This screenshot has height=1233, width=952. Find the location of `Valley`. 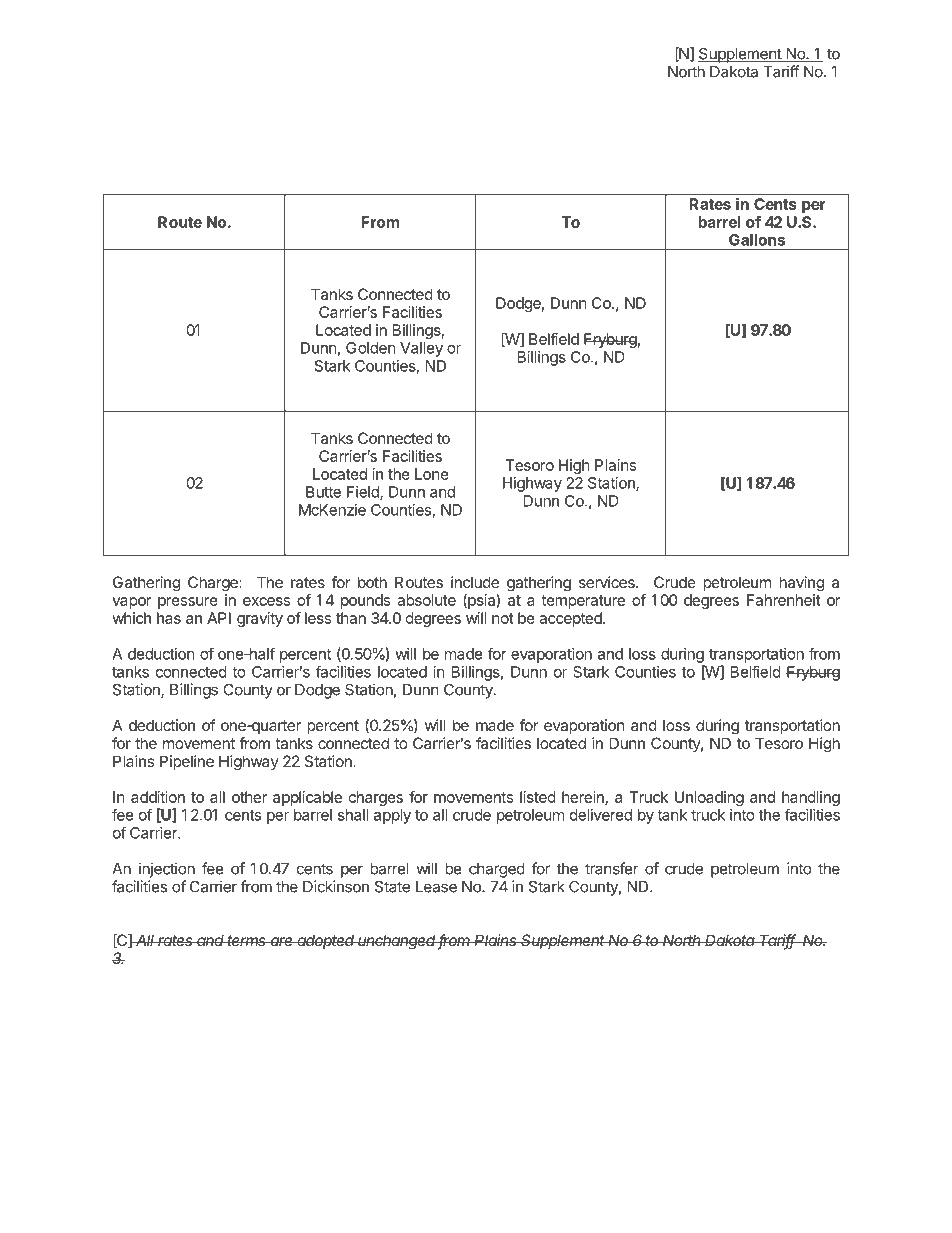

Valley is located at coordinates (421, 349).
